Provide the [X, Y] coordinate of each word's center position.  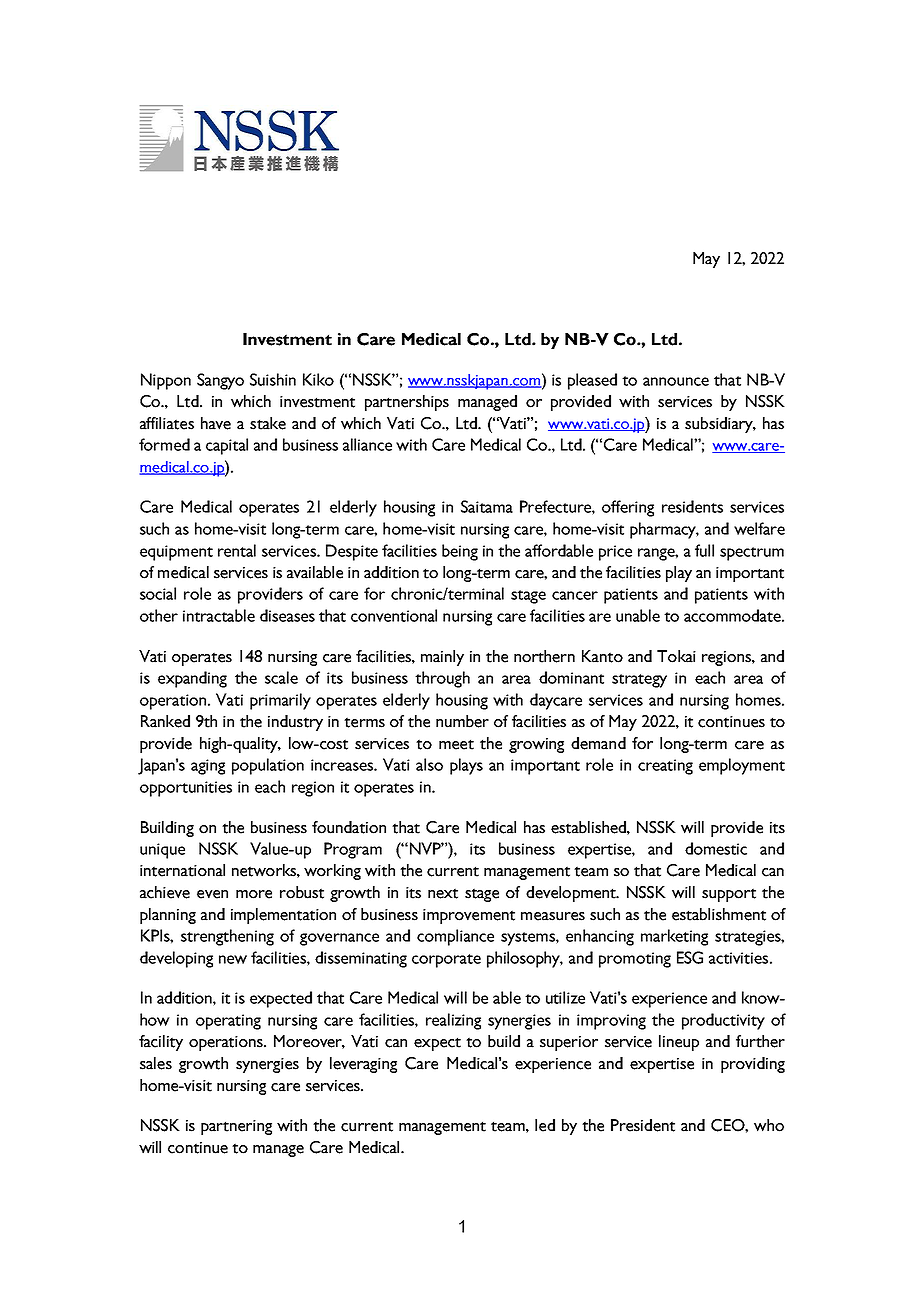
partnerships [407, 403]
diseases [287, 615]
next [443, 893]
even [212, 894]
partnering [236, 1127]
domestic [716, 848]
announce [676, 381]
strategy [639, 681]
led [545, 1125]
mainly [442, 658]
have [216, 423]
